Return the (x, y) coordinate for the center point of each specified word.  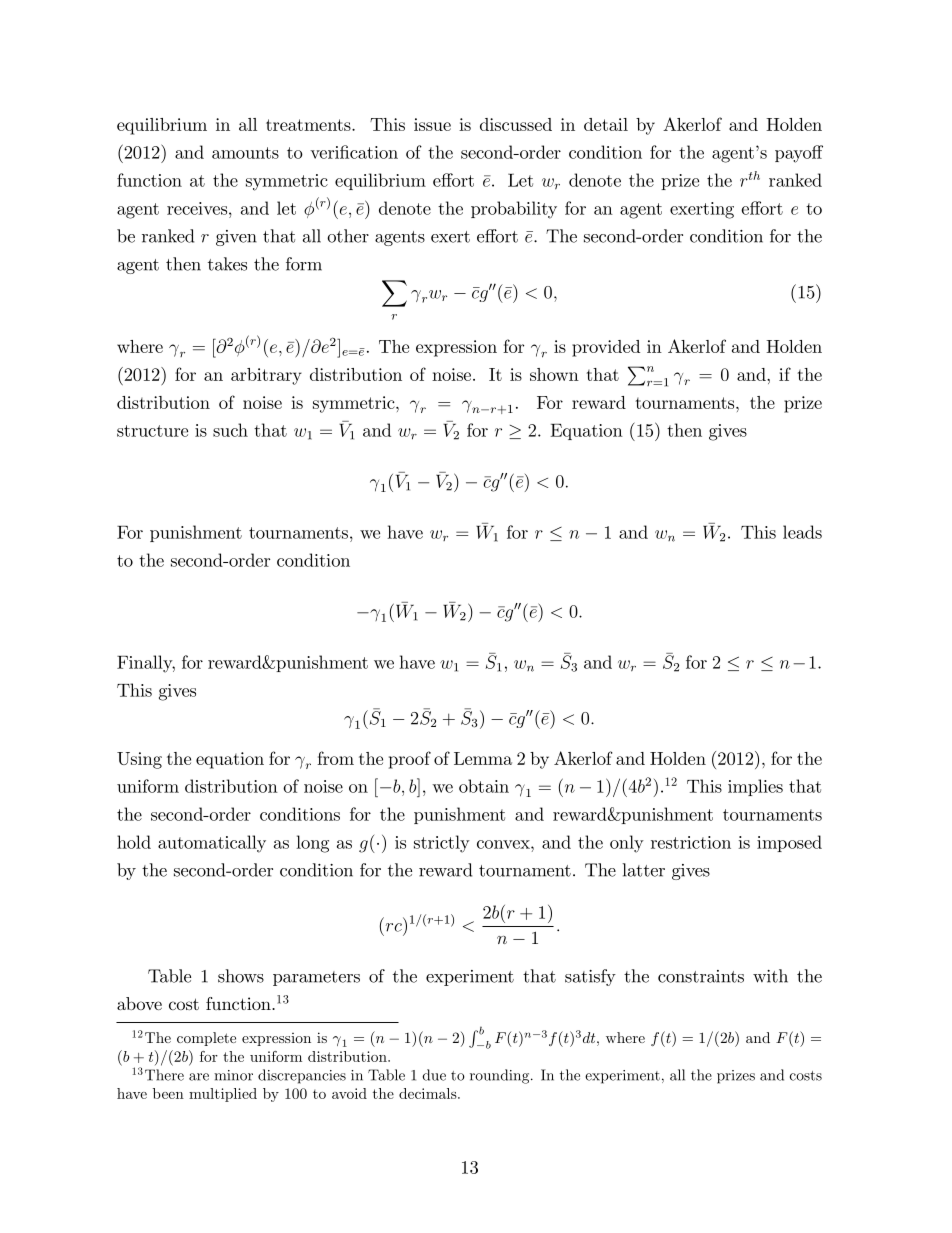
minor (233, 1075)
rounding (501, 1076)
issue (432, 124)
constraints (701, 976)
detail (606, 124)
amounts (245, 153)
